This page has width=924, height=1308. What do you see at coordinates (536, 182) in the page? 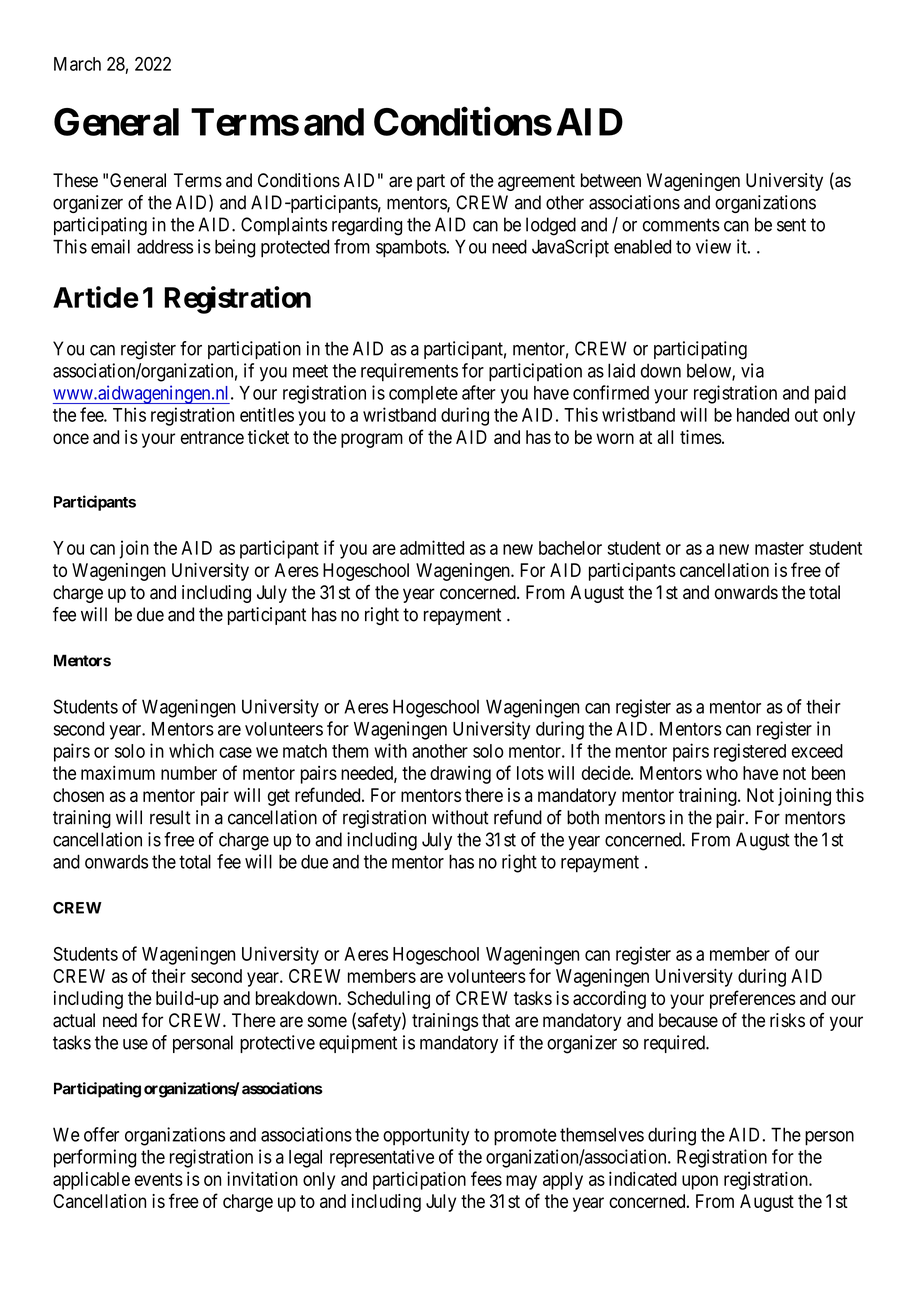
I see `agreement` at bounding box center [536, 182].
